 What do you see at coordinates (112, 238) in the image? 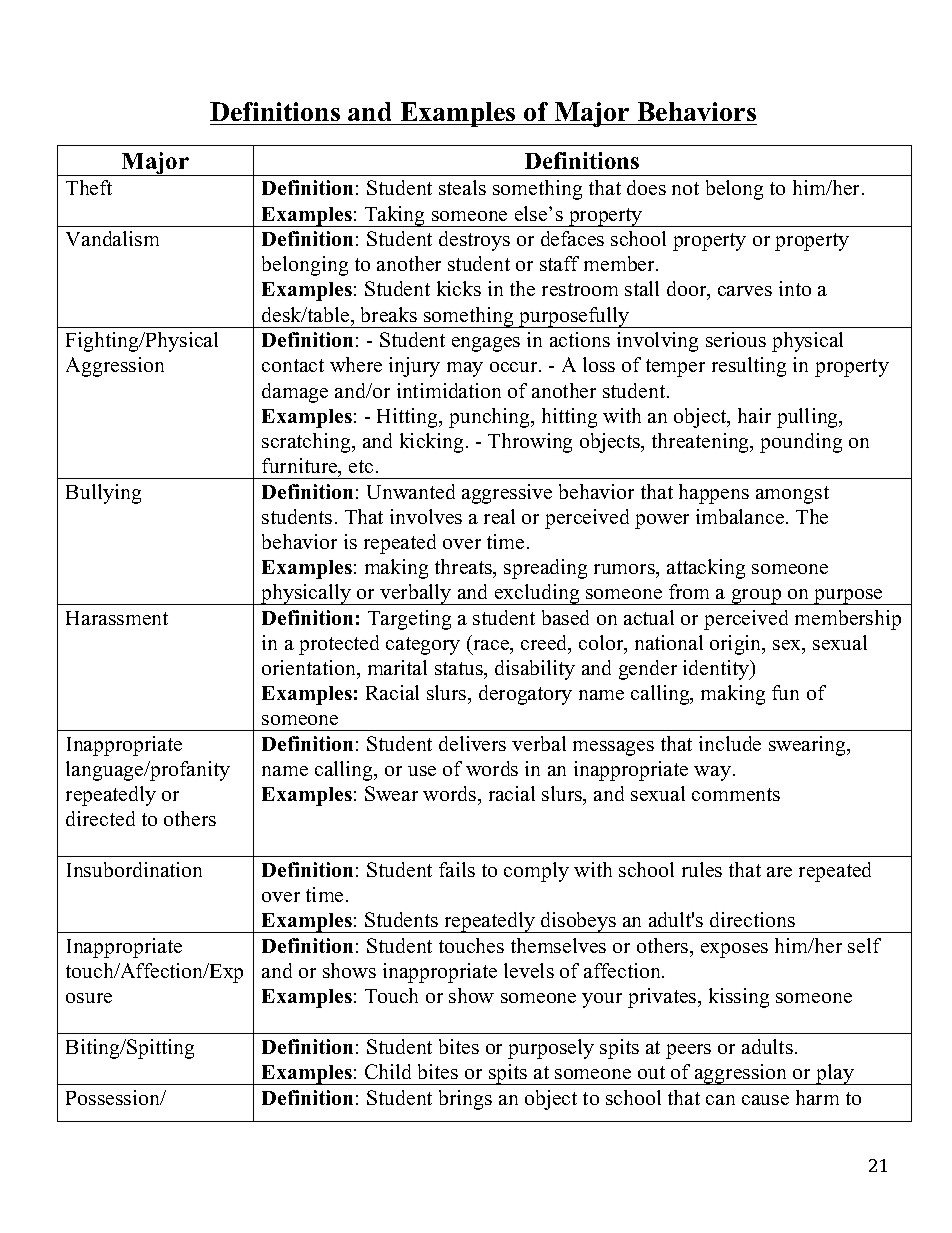
I see `Vandalism` at bounding box center [112, 238].
